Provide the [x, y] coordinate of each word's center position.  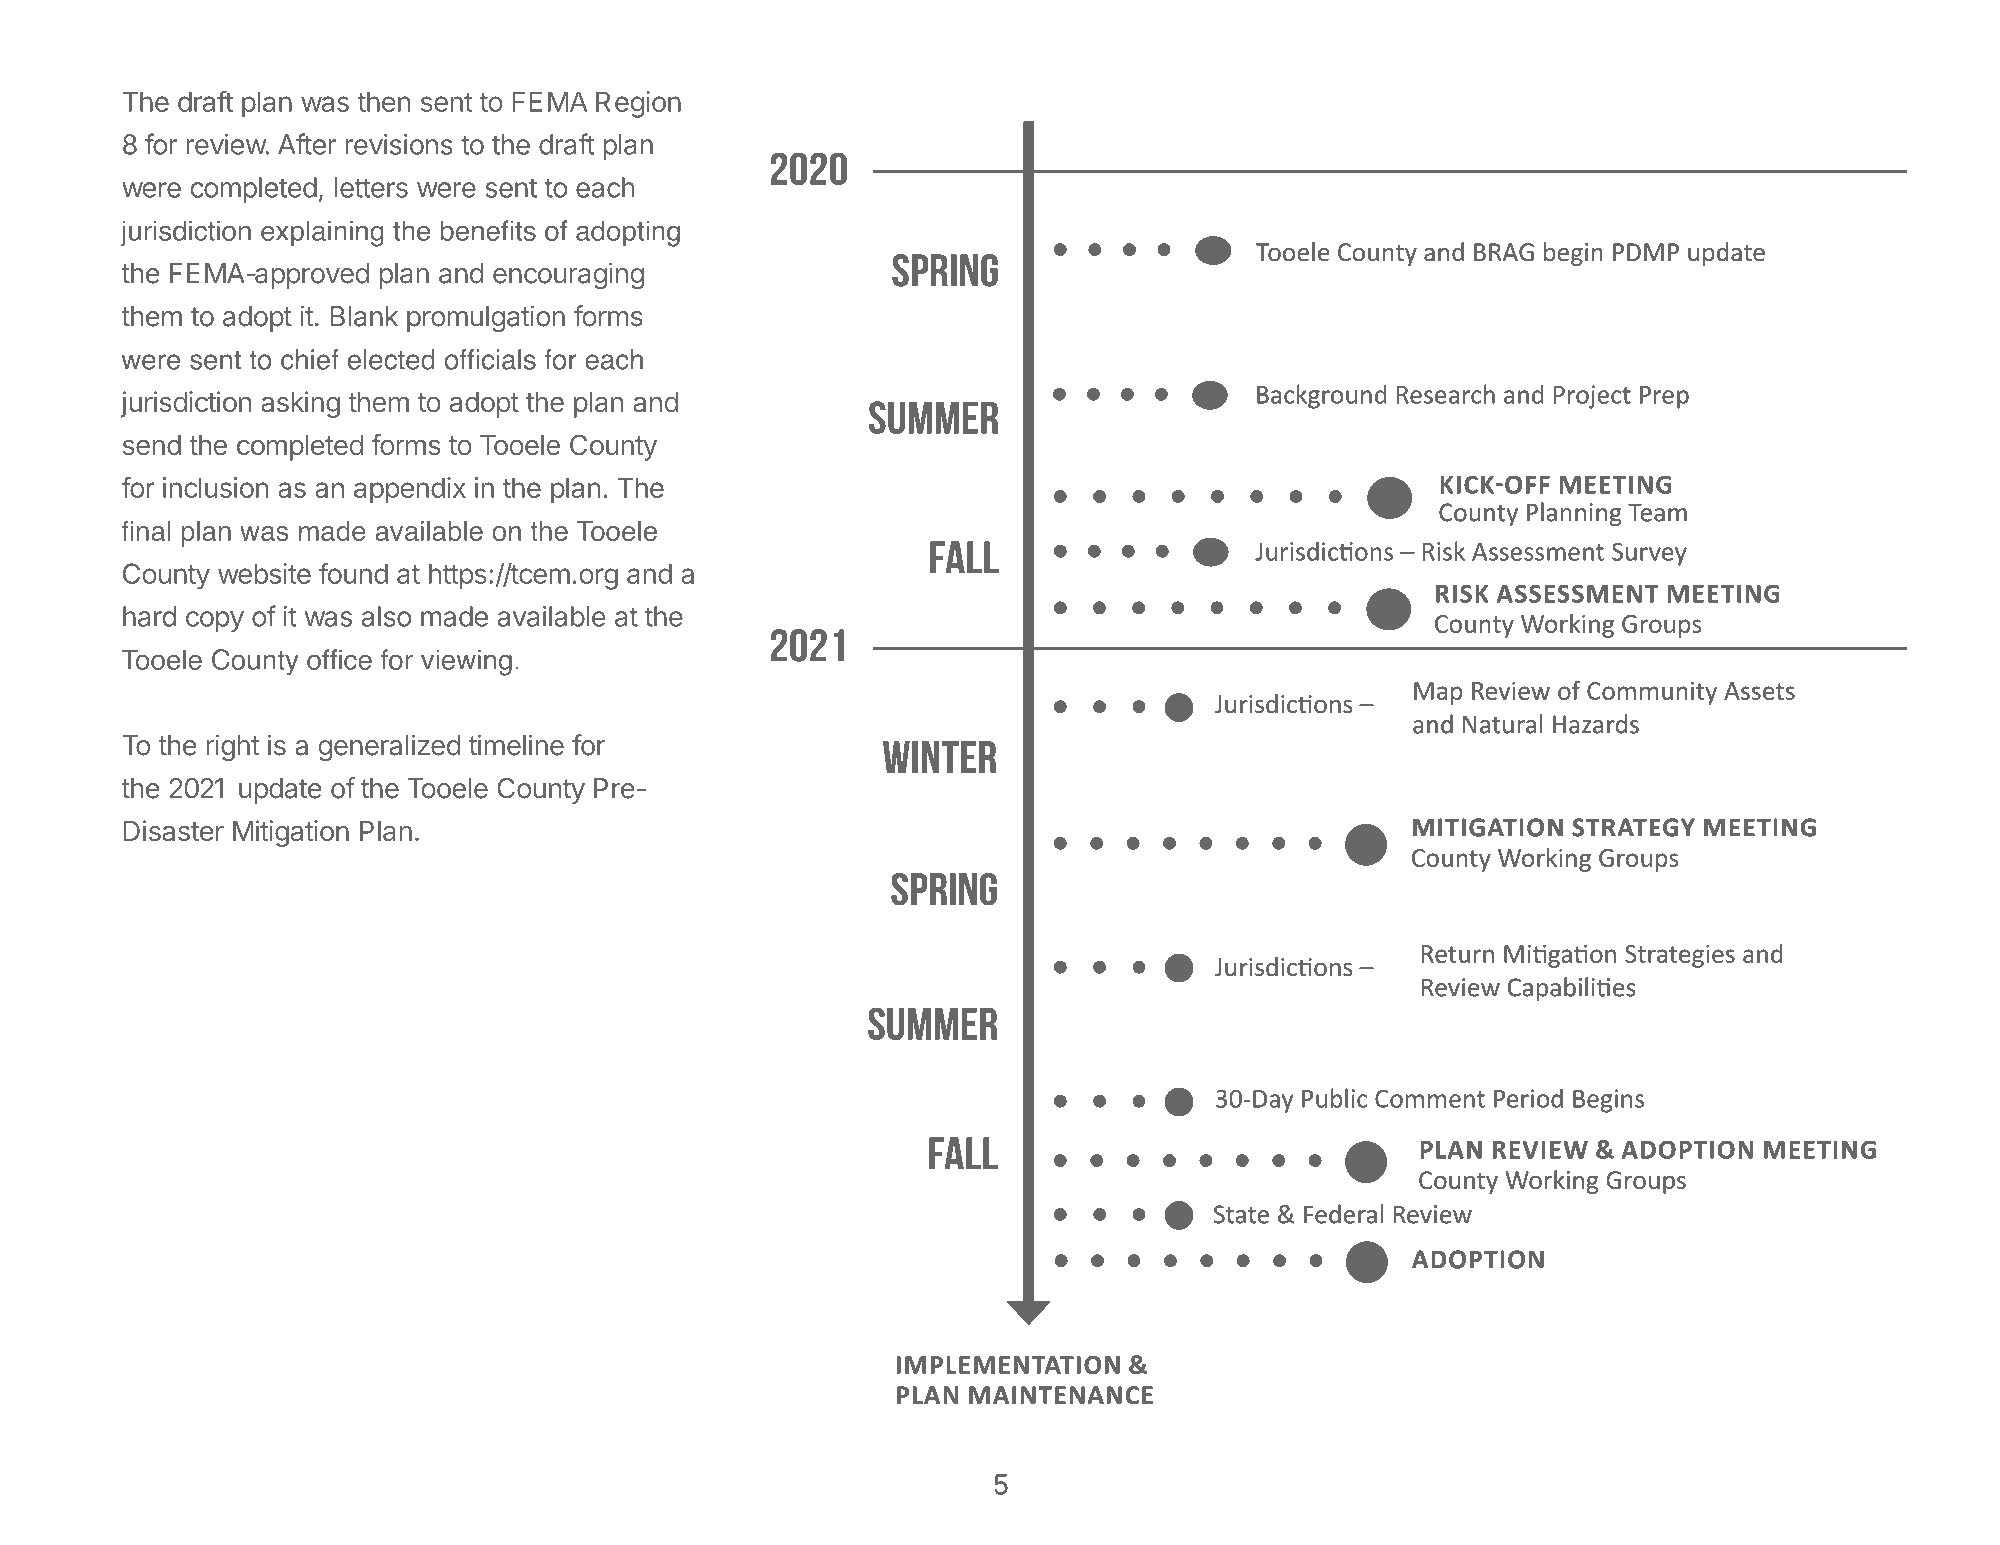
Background [1322, 396]
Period [1528, 1098]
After [307, 144]
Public [1334, 1098]
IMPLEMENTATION [1008, 1365]
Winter [939, 757]
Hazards [1596, 724]
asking [300, 404]
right [233, 747]
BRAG [1504, 252]
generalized [390, 747]
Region [638, 104]
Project [1592, 397]
